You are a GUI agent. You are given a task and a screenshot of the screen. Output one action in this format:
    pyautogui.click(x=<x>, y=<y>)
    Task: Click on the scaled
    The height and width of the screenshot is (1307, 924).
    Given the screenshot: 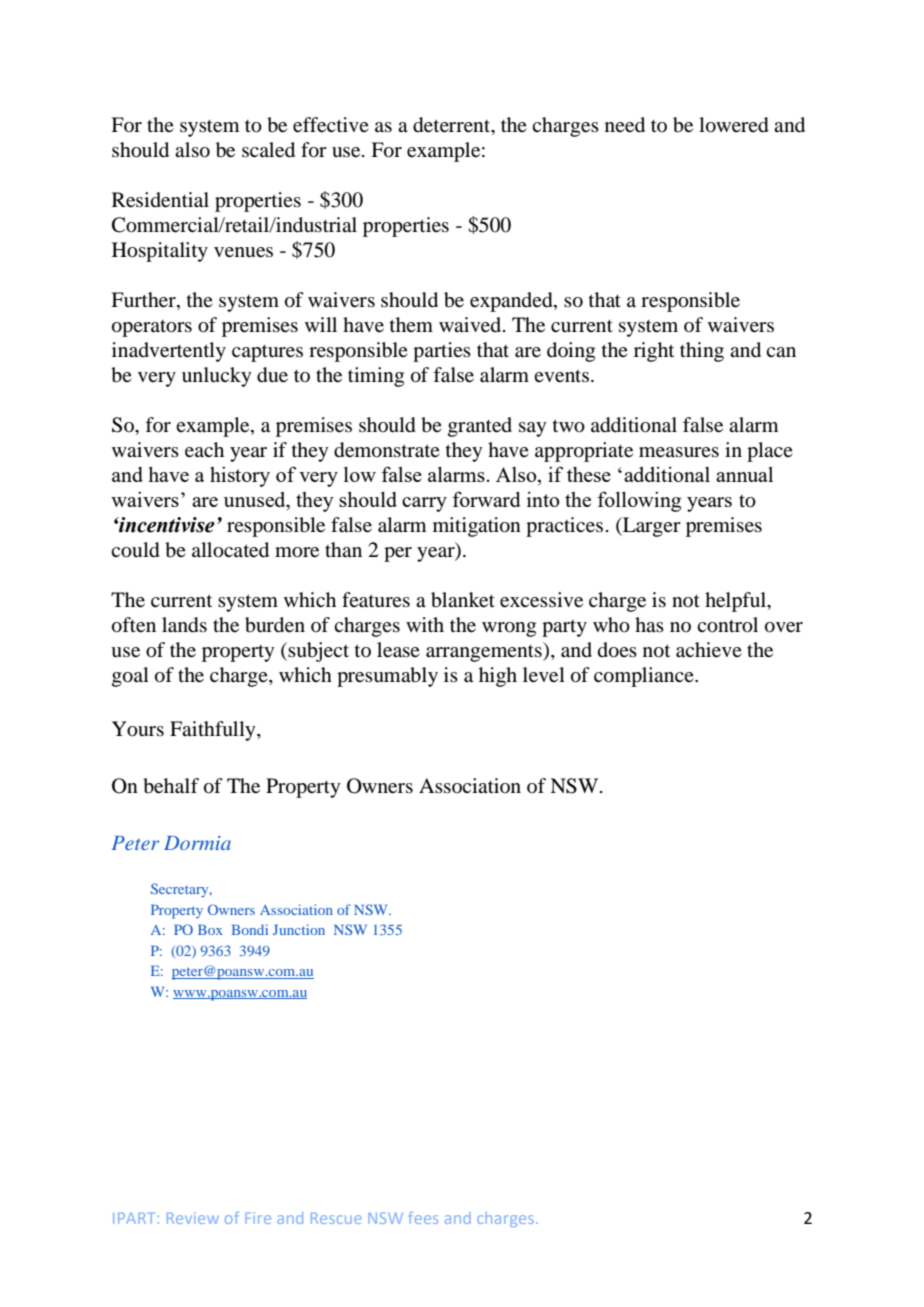 What is the action you would take?
    pyautogui.click(x=268, y=150)
